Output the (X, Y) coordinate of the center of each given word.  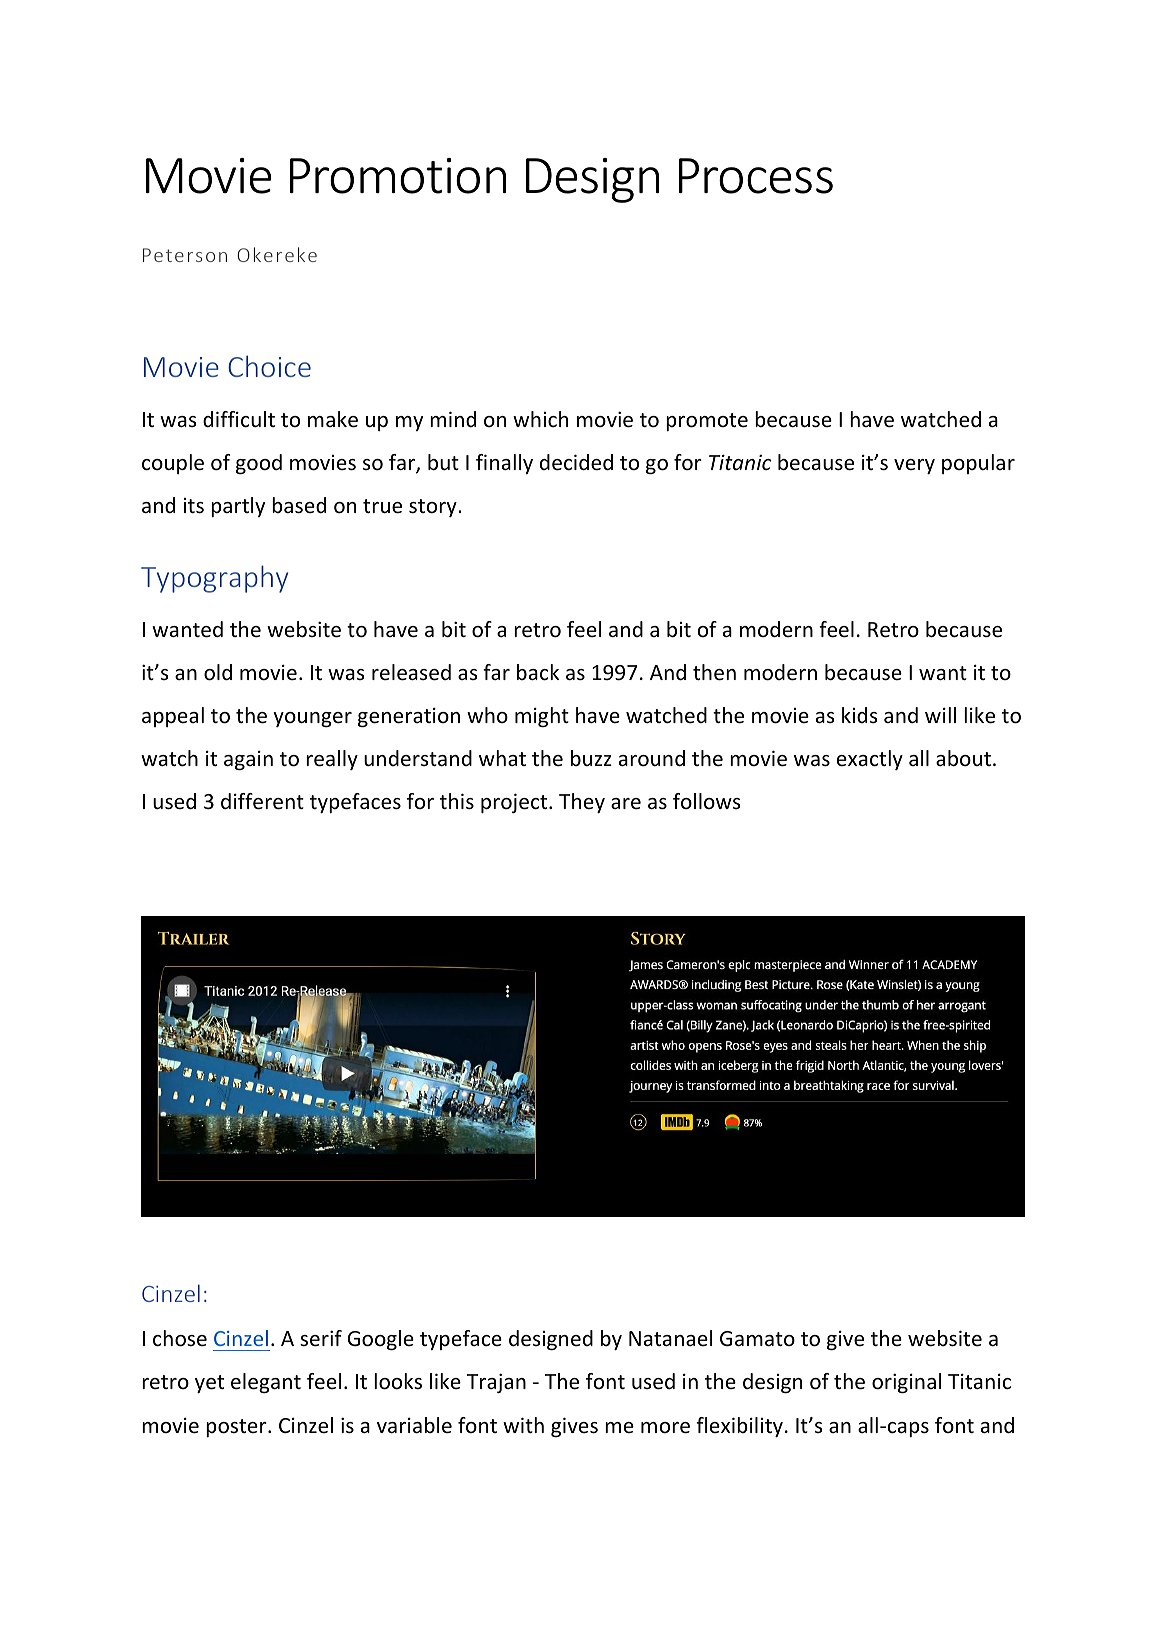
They (582, 803)
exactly (870, 760)
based (299, 505)
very (914, 466)
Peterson (185, 255)
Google (381, 1340)
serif (321, 1338)
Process (756, 176)
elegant (266, 1383)
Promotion (398, 176)
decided (576, 462)
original (906, 1383)
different (262, 801)
